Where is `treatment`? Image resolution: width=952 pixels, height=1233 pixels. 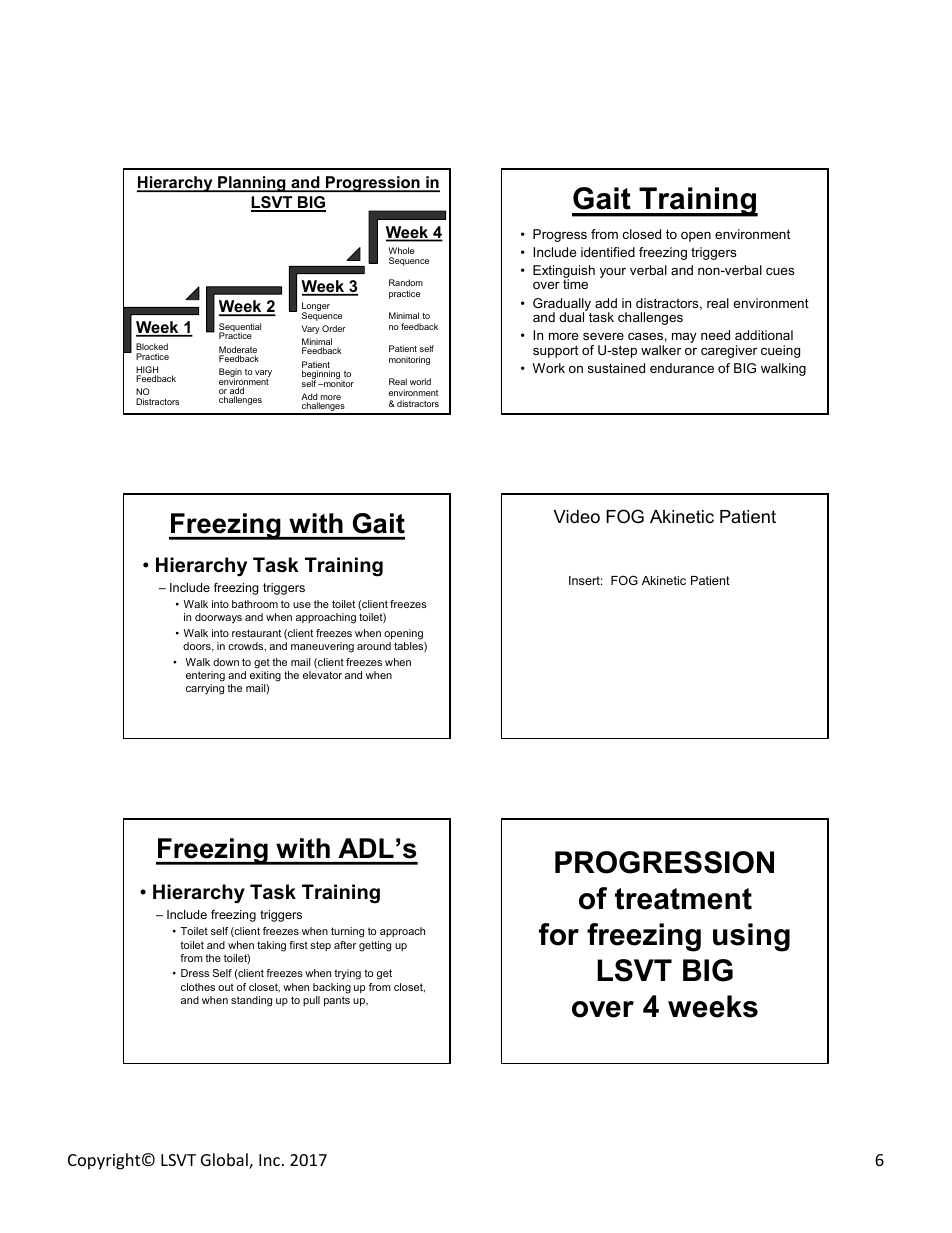 treatment is located at coordinates (683, 899).
